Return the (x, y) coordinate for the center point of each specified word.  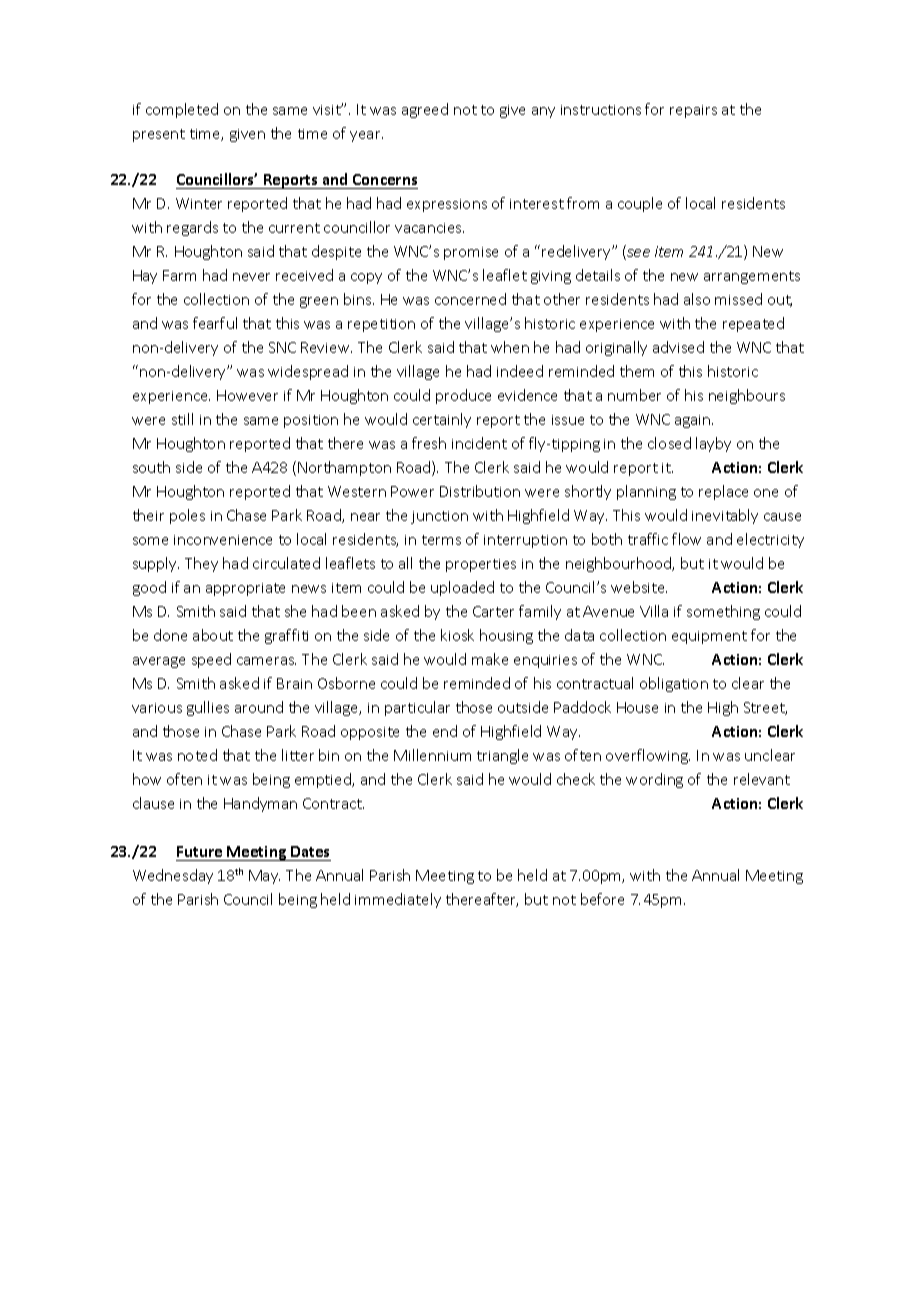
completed (182, 110)
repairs (693, 111)
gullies (208, 708)
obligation (674, 684)
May (264, 877)
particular (417, 708)
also (697, 299)
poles (187, 516)
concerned (470, 299)
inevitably (725, 516)
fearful (215, 323)
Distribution (480, 491)
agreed (425, 110)
